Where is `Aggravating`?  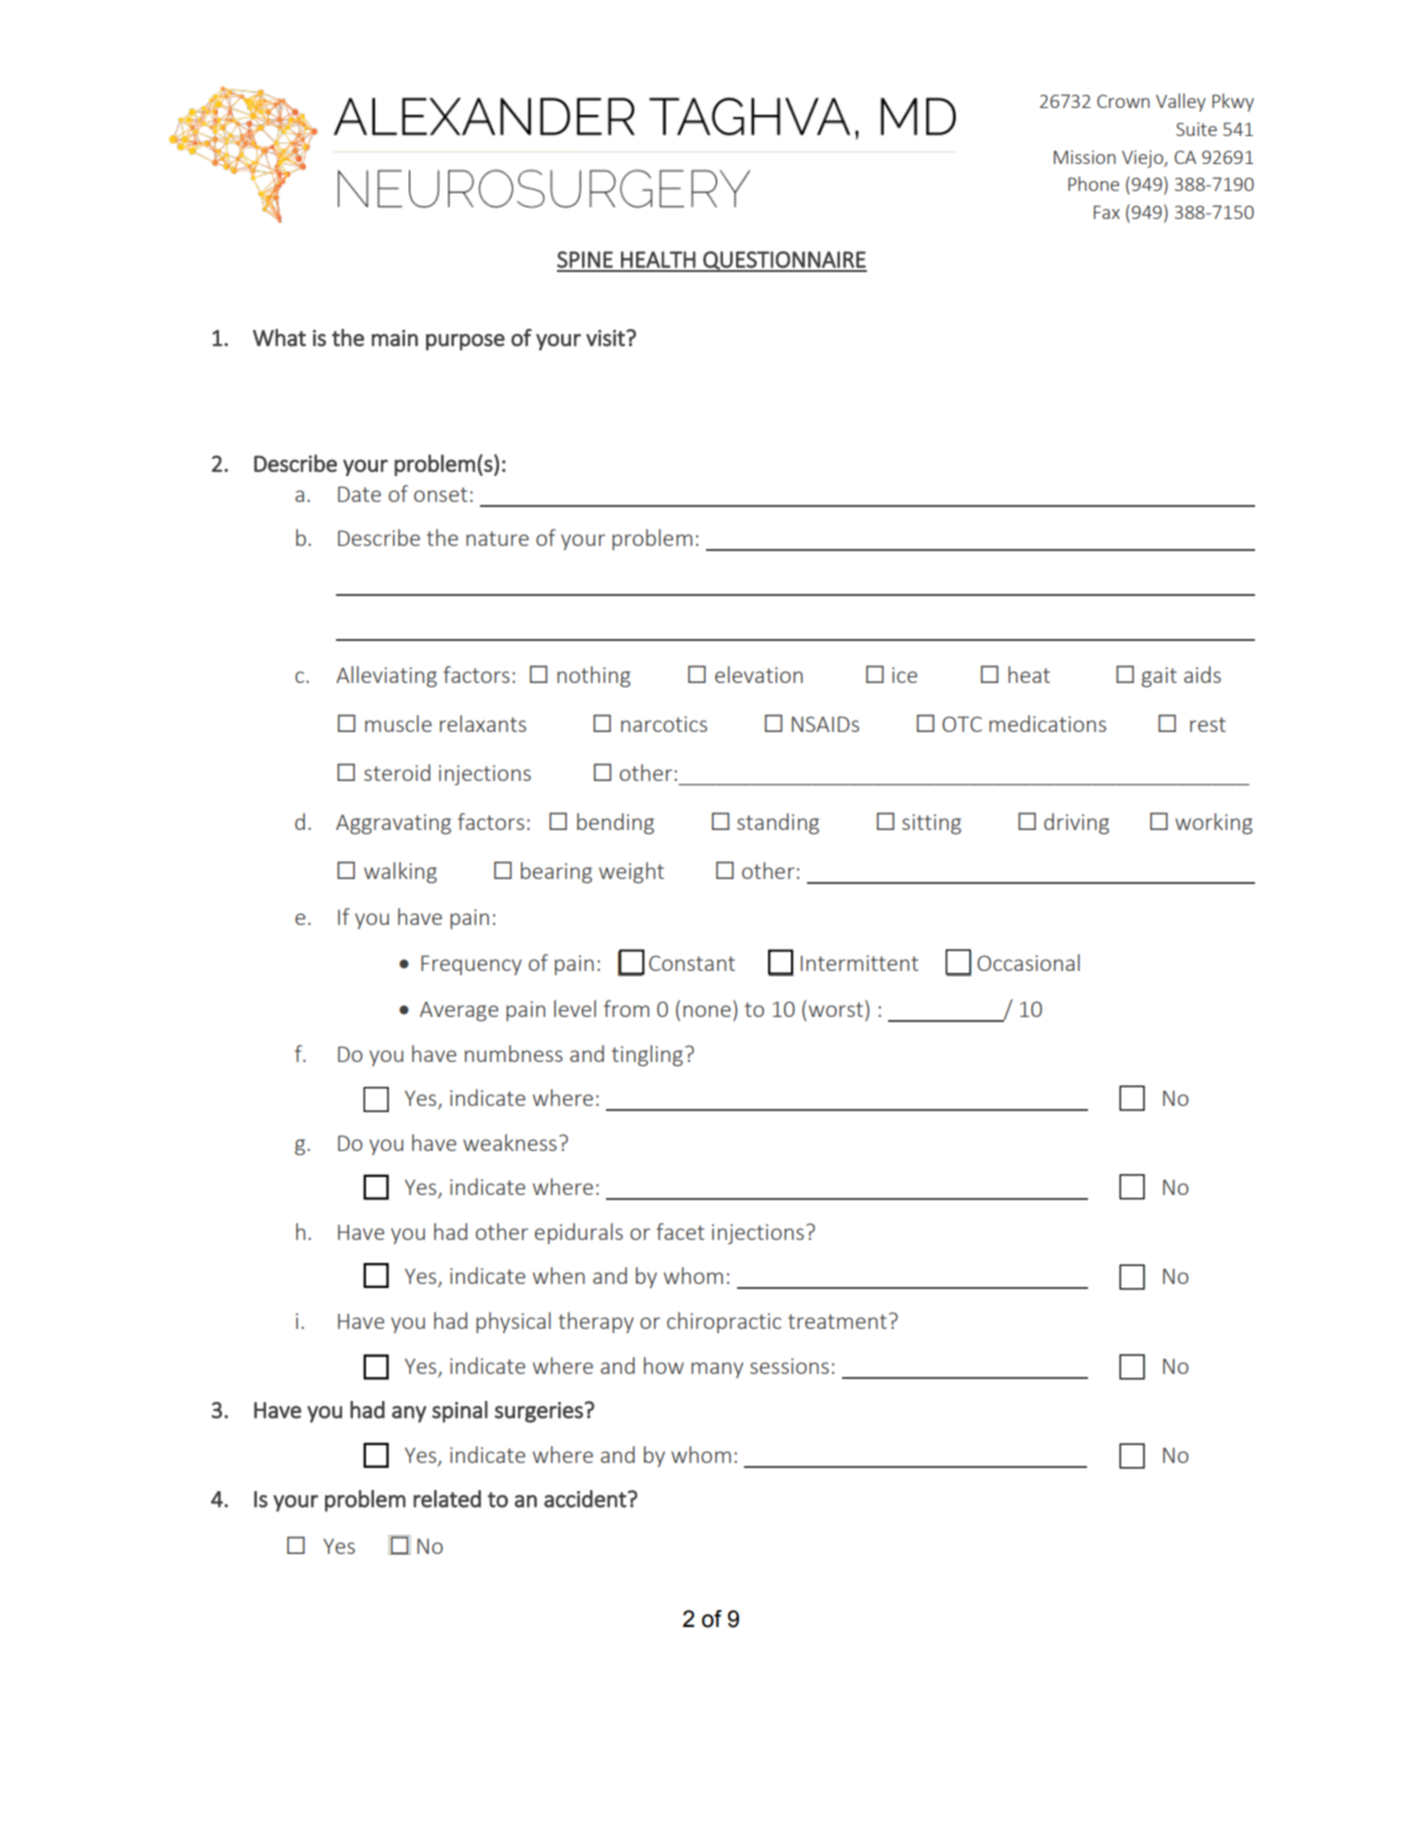
Aggravating is located at coordinates (393, 824).
